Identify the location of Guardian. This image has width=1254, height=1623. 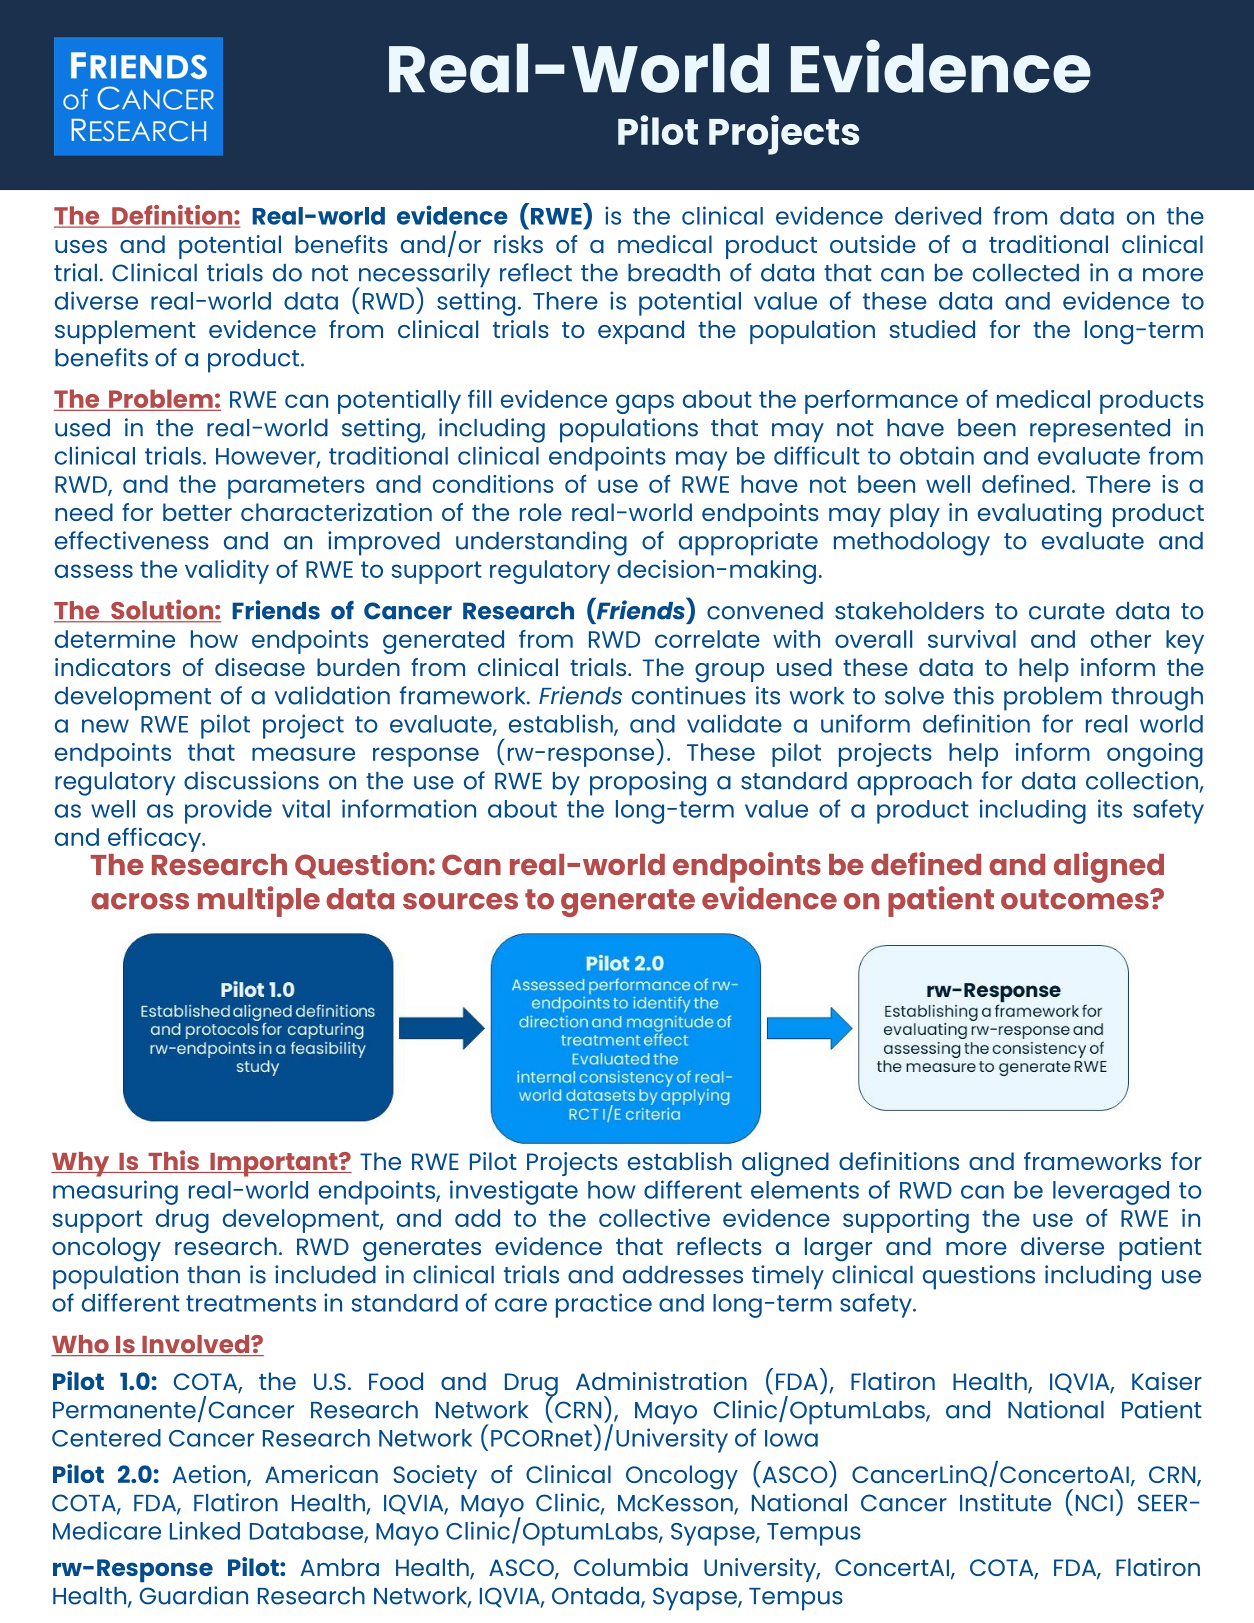
(194, 1595).
